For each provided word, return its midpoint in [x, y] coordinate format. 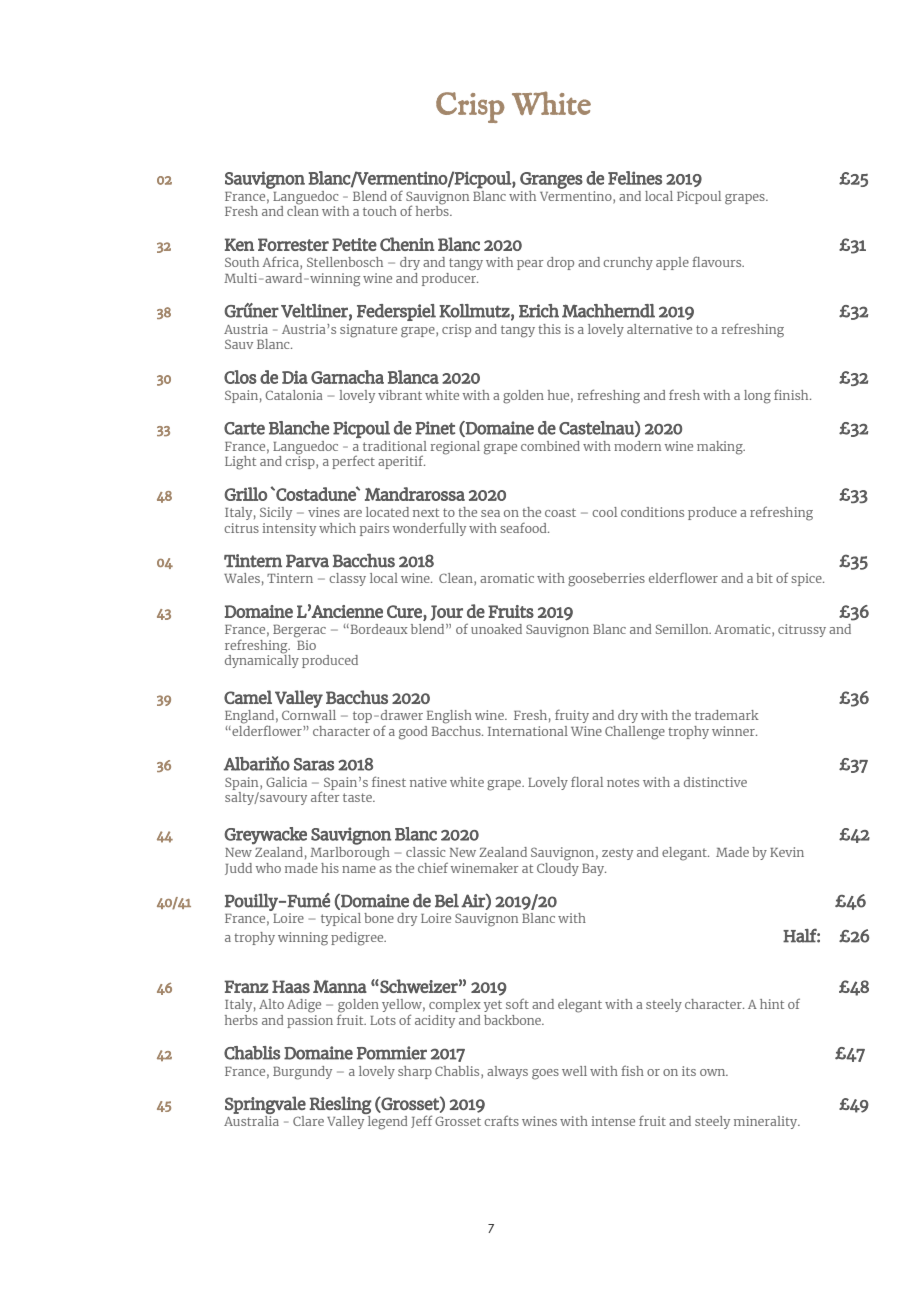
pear [530, 265]
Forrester [293, 244]
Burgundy [302, 1073]
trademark [727, 715]
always [507, 1072]
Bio [306, 645]
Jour [446, 613]
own [714, 1072]
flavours [718, 261]
